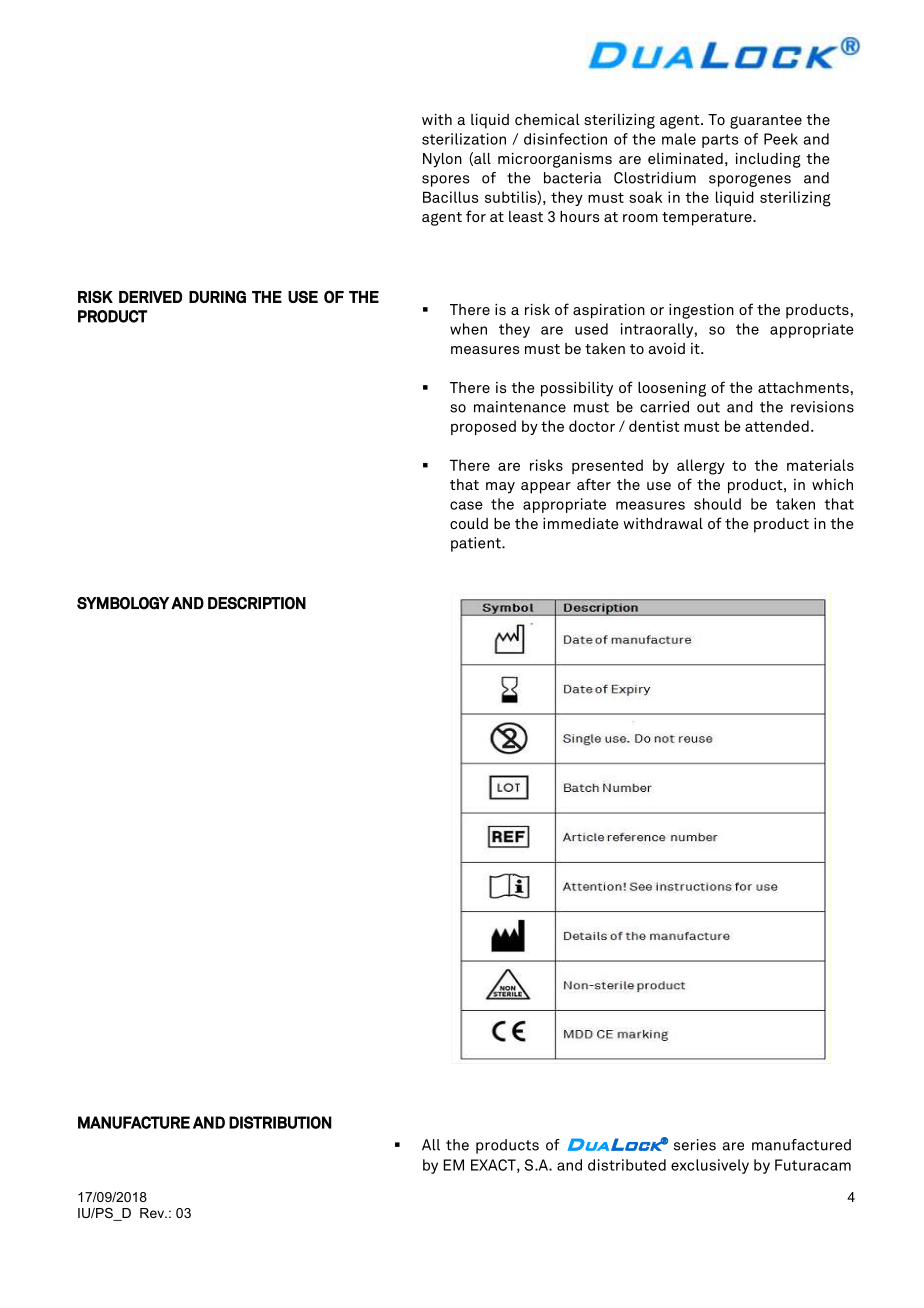  Describe the element at coordinates (123, 603) in the screenshot. I see `SYMBOLOGY` at that location.
